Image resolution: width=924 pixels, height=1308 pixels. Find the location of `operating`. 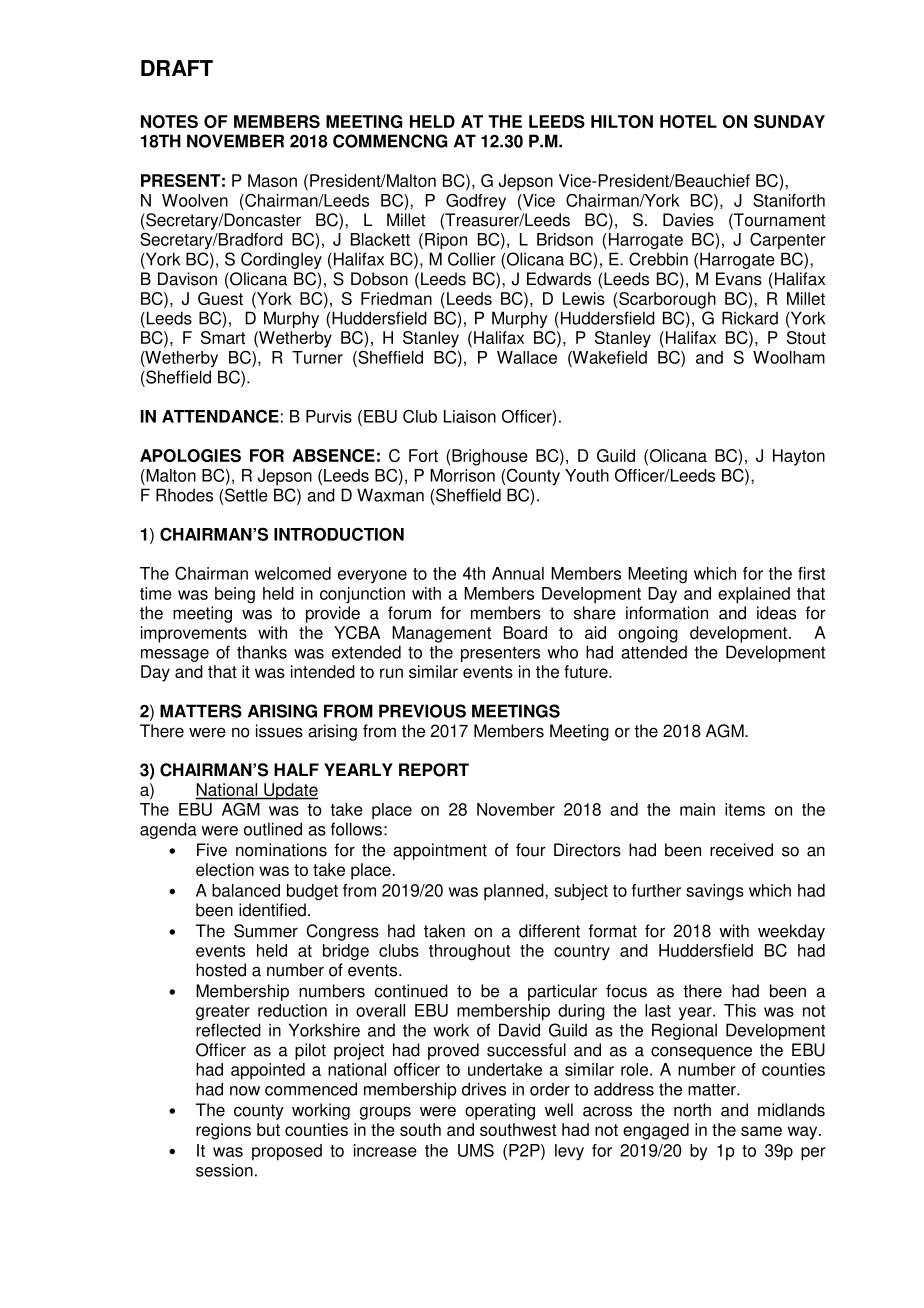

operating is located at coordinates (500, 1111).
